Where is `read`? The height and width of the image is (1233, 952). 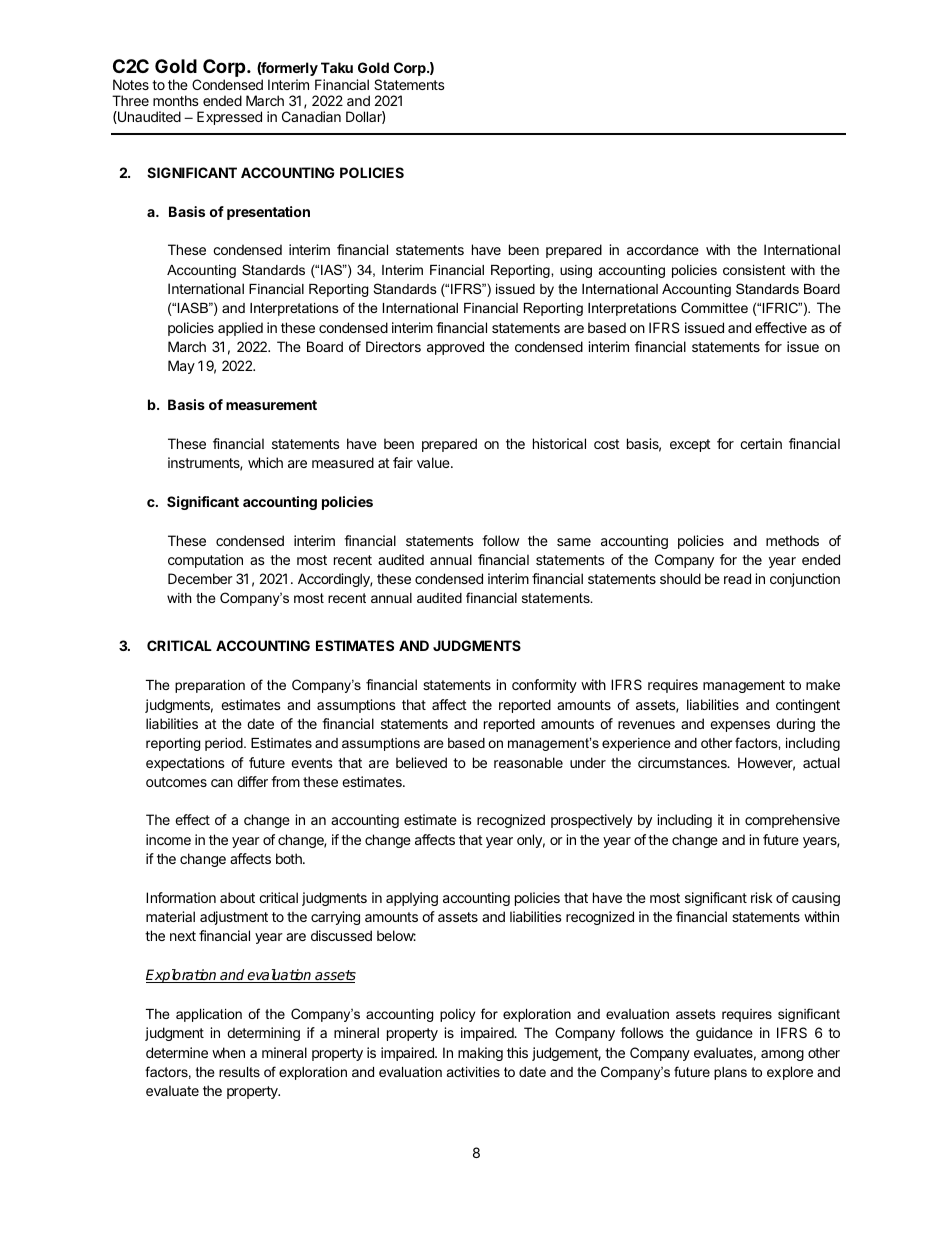
read is located at coordinates (737, 578).
